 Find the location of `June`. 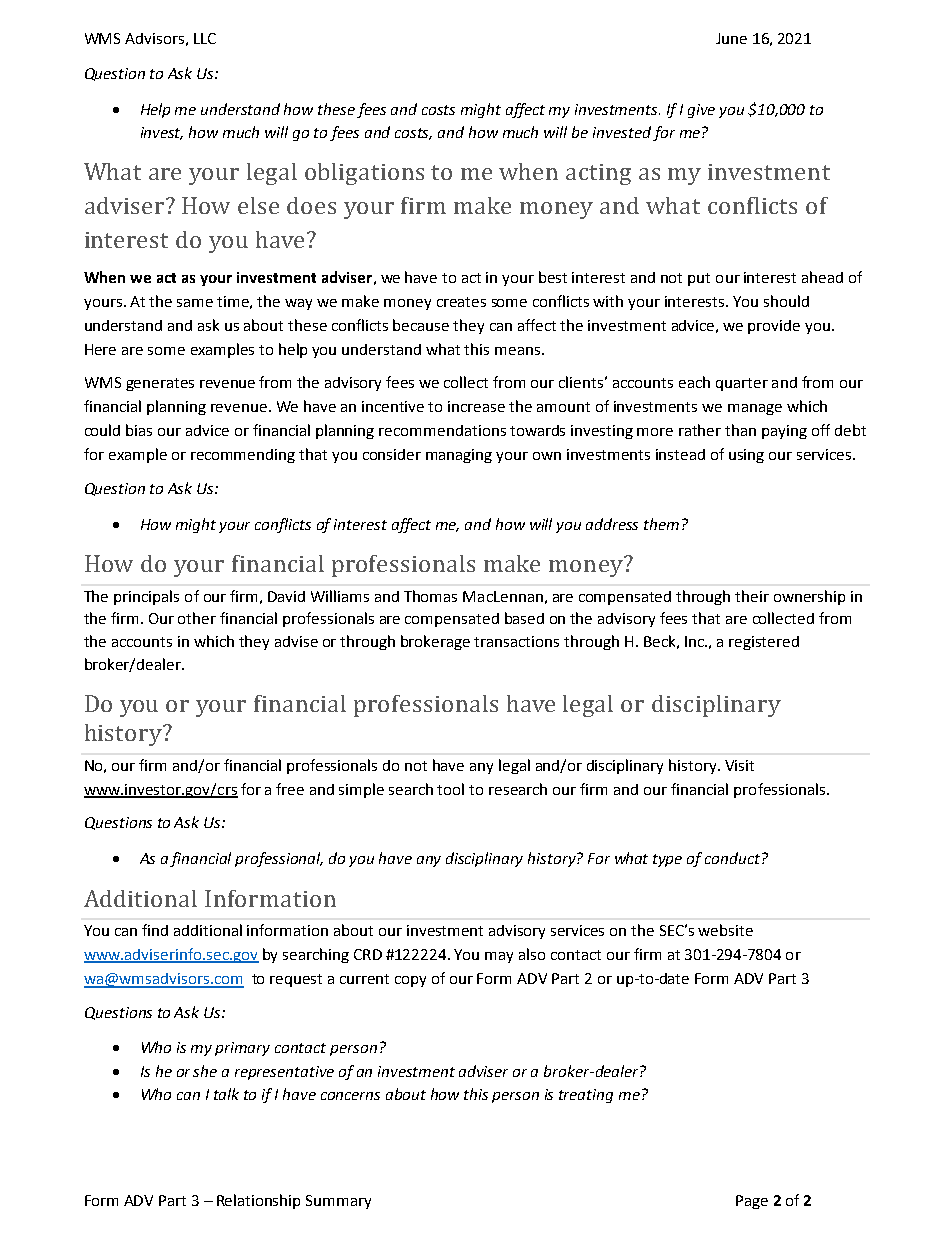

June is located at coordinates (731, 38).
